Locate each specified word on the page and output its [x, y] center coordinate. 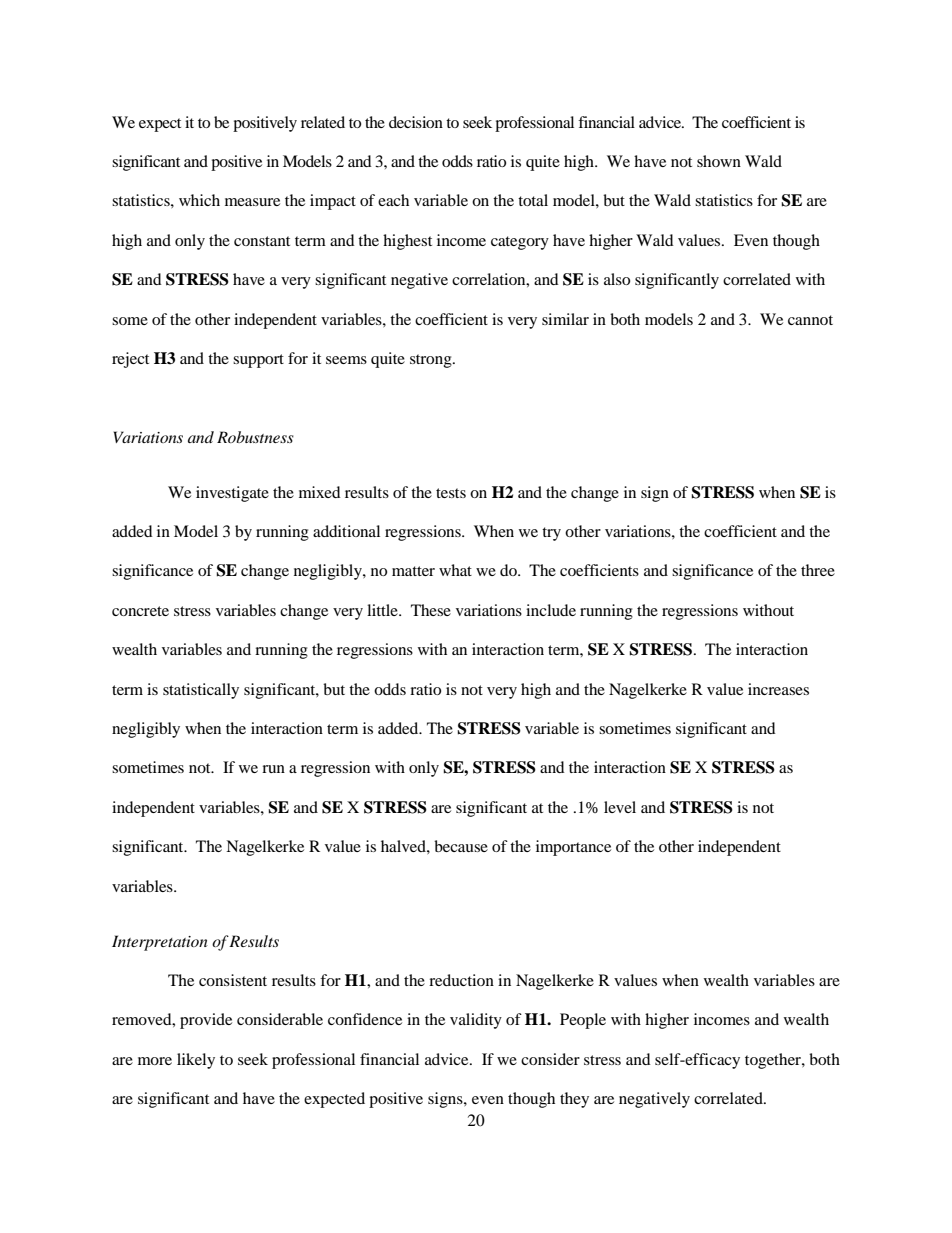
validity [476, 1021]
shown [719, 161]
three [818, 570]
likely [196, 1061]
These [431, 610]
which [199, 200]
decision [416, 122]
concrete [140, 611]
